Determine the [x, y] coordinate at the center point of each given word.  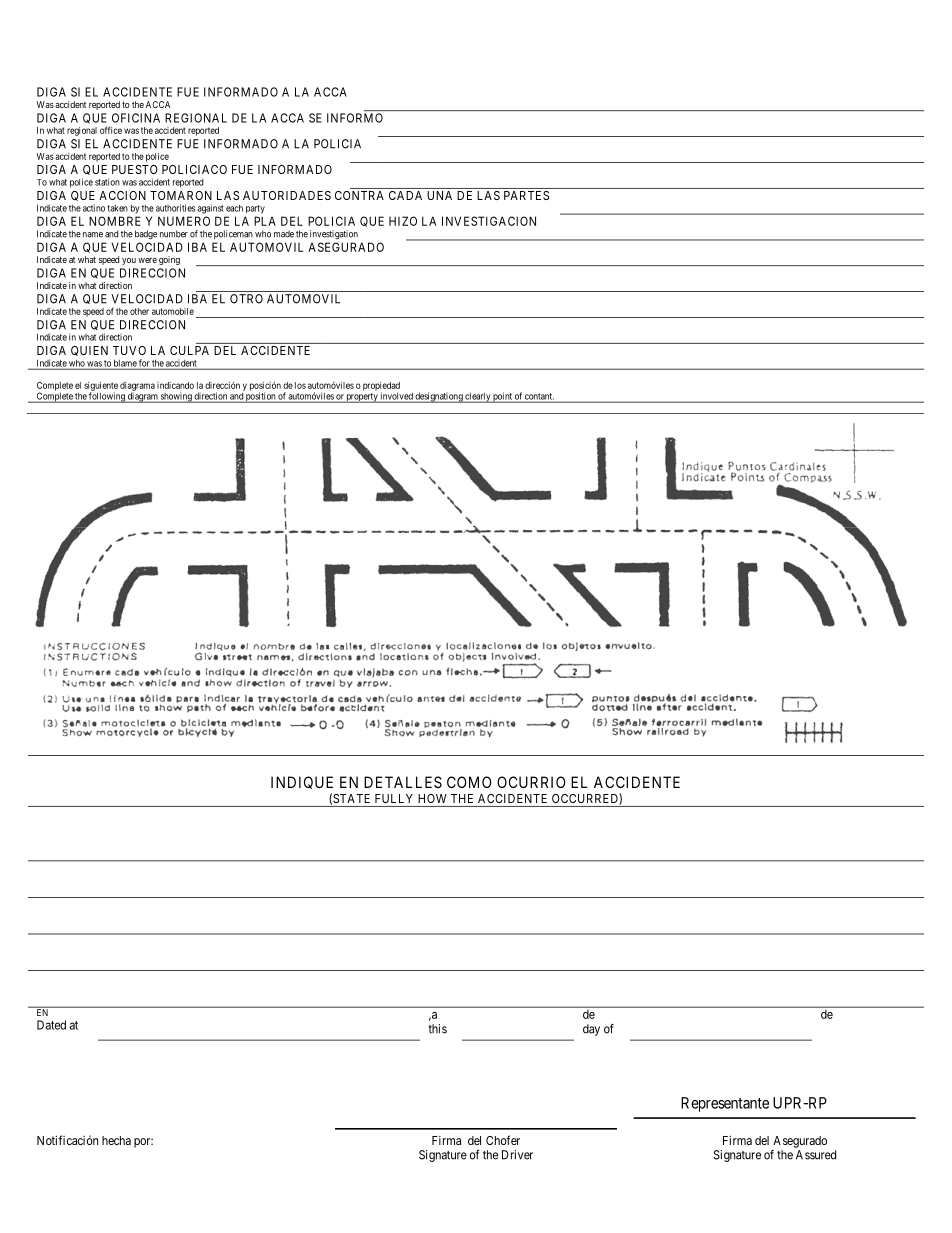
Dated [51, 1025]
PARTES [526, 195]
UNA [439, 195]
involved [397, 397]
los [300, 385]
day [591, 1030]
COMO [469, 782]
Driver [517, 1155]
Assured [816, 1155]
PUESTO [135, 169]
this [437, 1029]
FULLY [394, 798]
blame [125, 364]
